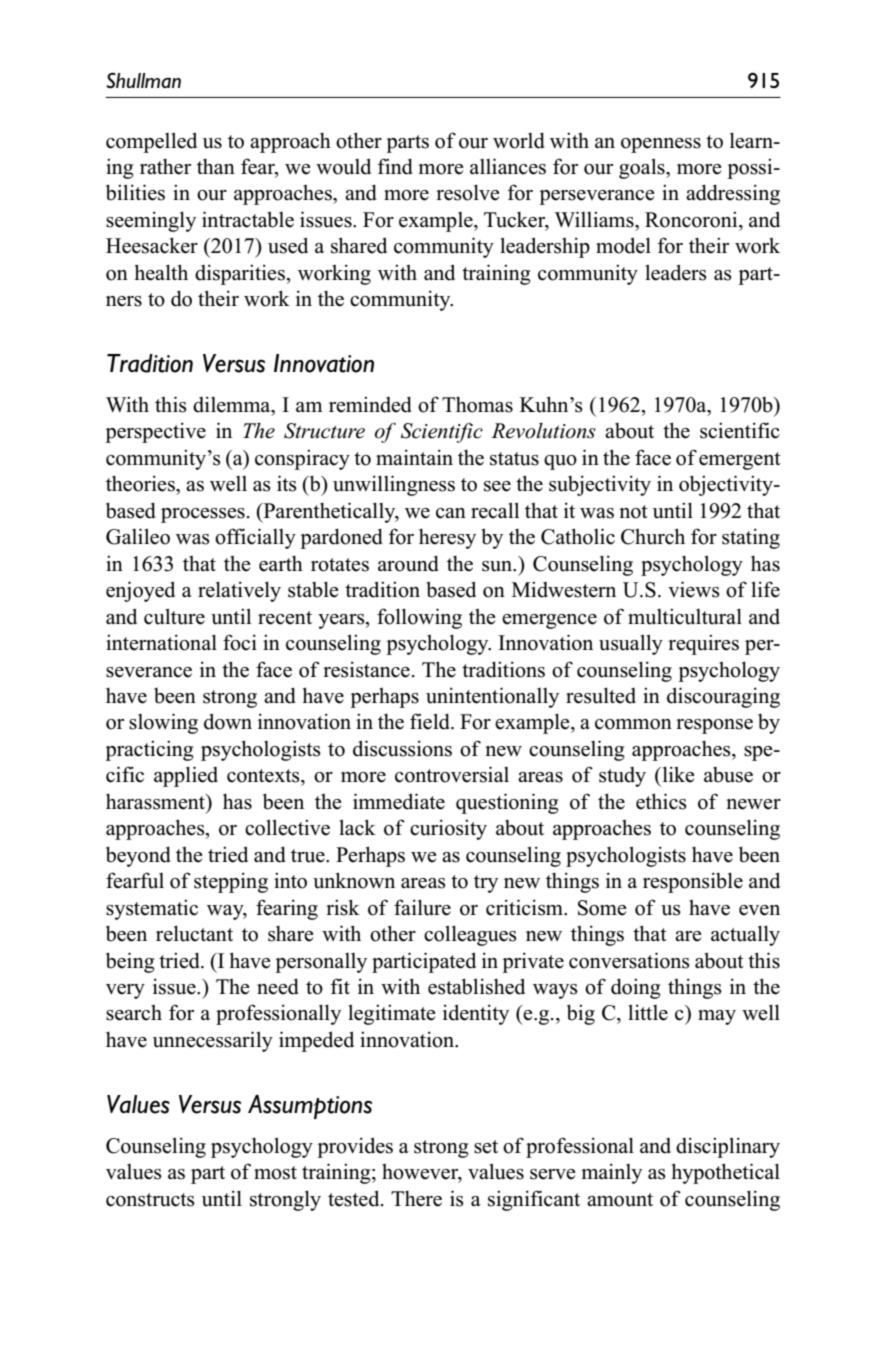 The width and height of the screenshot is (873, 1349). Describe the element at coordinates (653, 536) in the screenshot. I see `Church` at that location.
